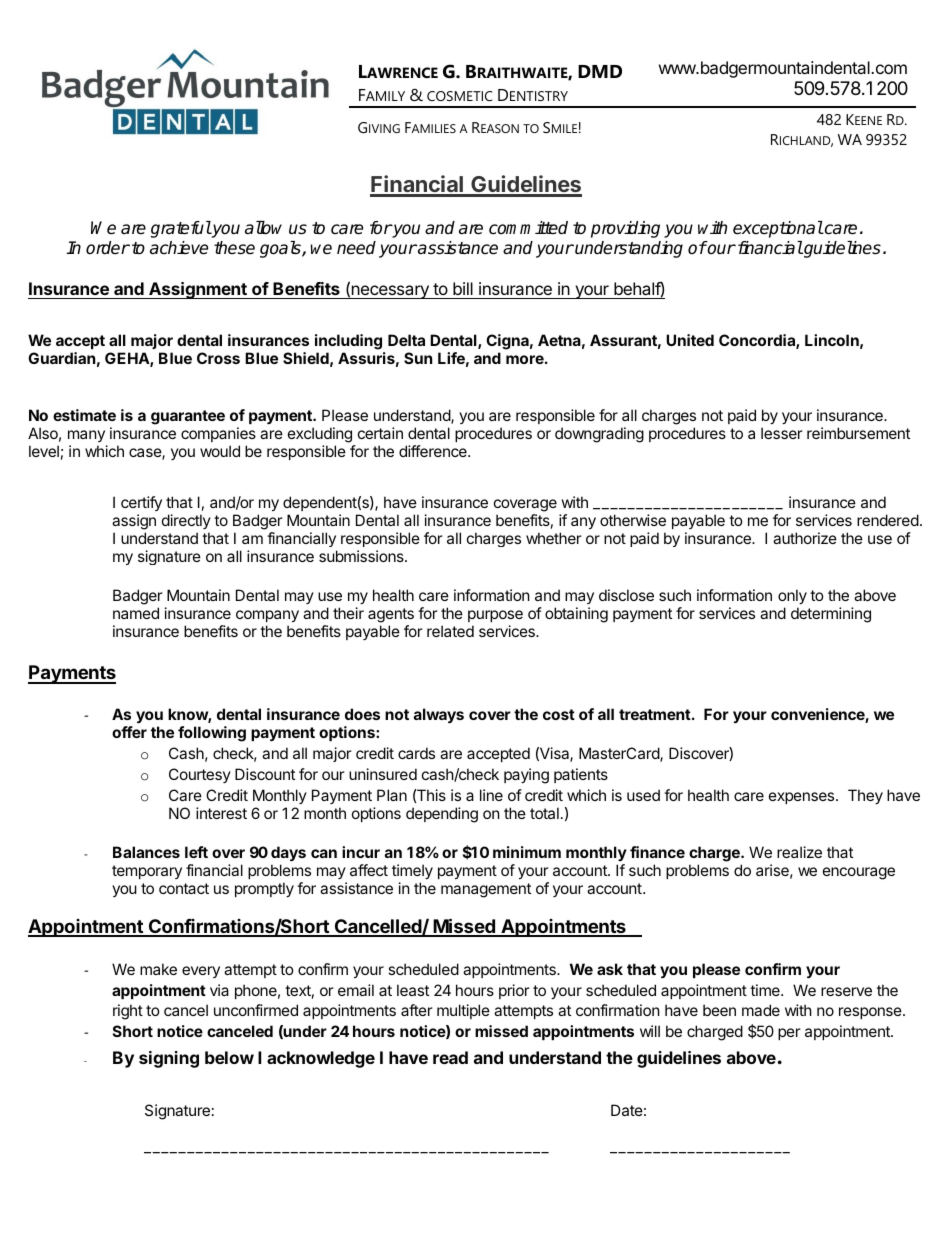 This image has height=1233, width=952. What do you see at coordinates (459, 96) in the image?
I see `COSMETIC` at bounding box center [459, 96].
